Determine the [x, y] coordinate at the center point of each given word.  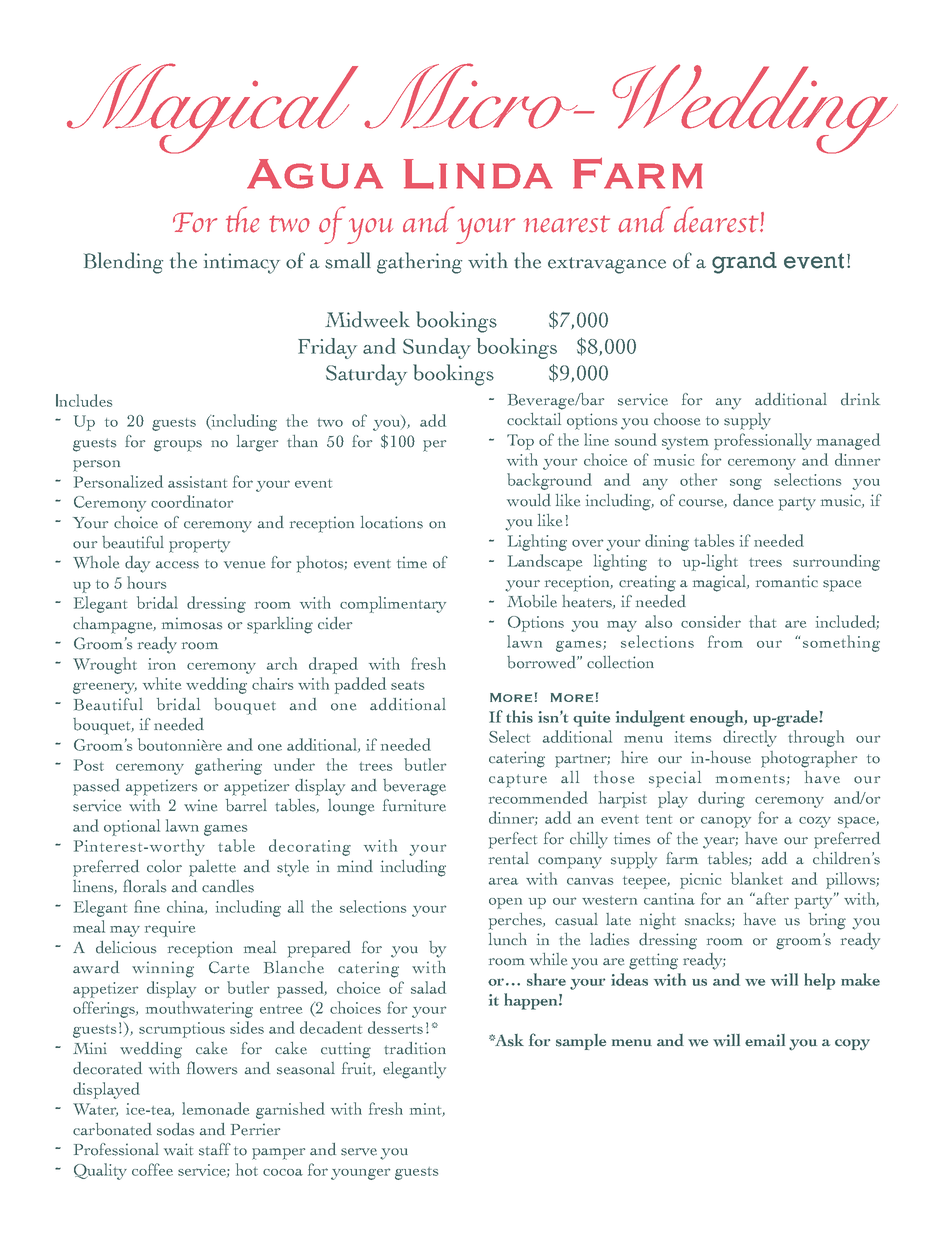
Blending [123, 263]
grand [744, 263]
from [725, 641]
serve [359, 1152]
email [765, 1040]
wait [178, 1149]
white [162, 683]
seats [407, 685]
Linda [478, 174]
